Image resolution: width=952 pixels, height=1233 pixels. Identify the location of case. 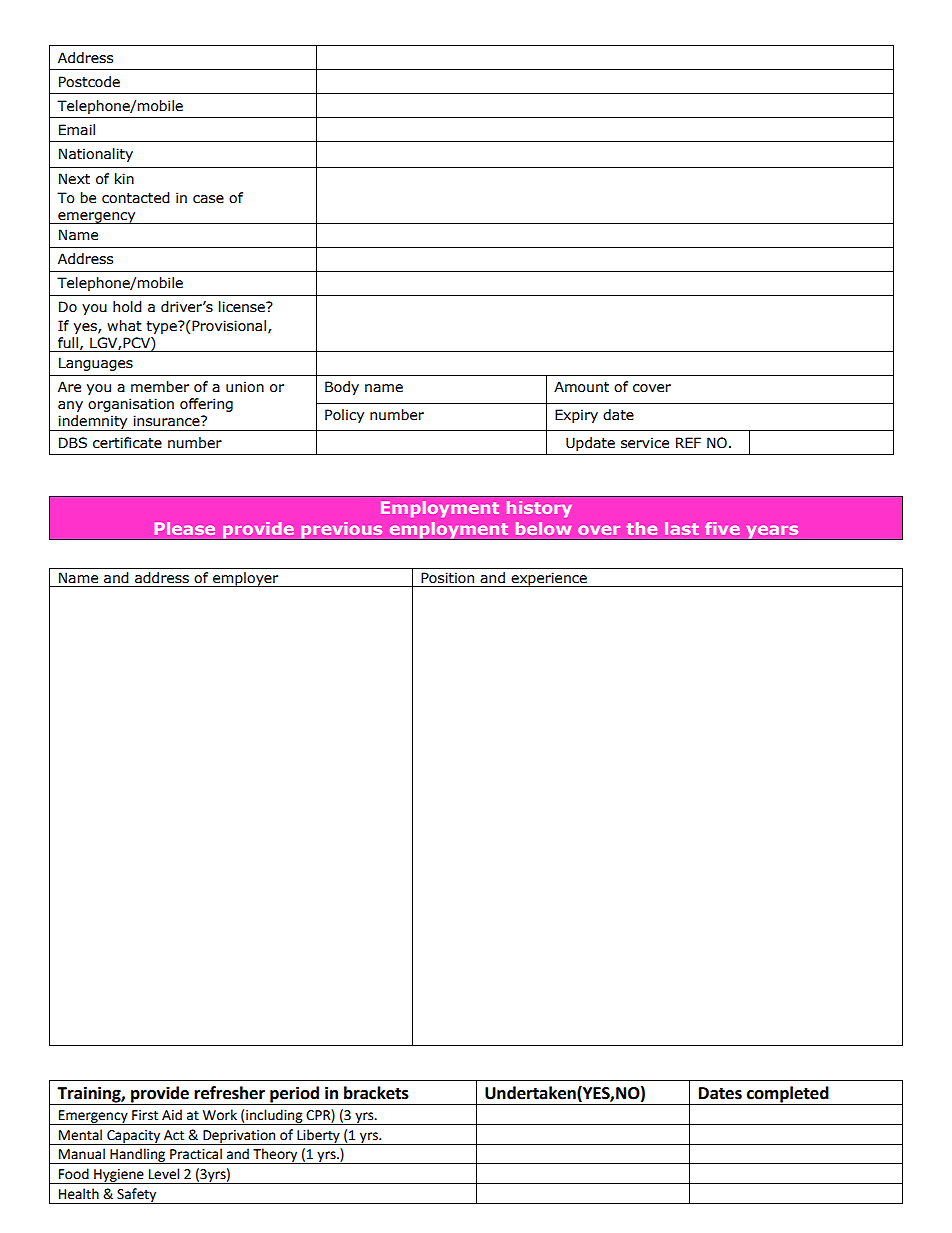
(208, 199).
